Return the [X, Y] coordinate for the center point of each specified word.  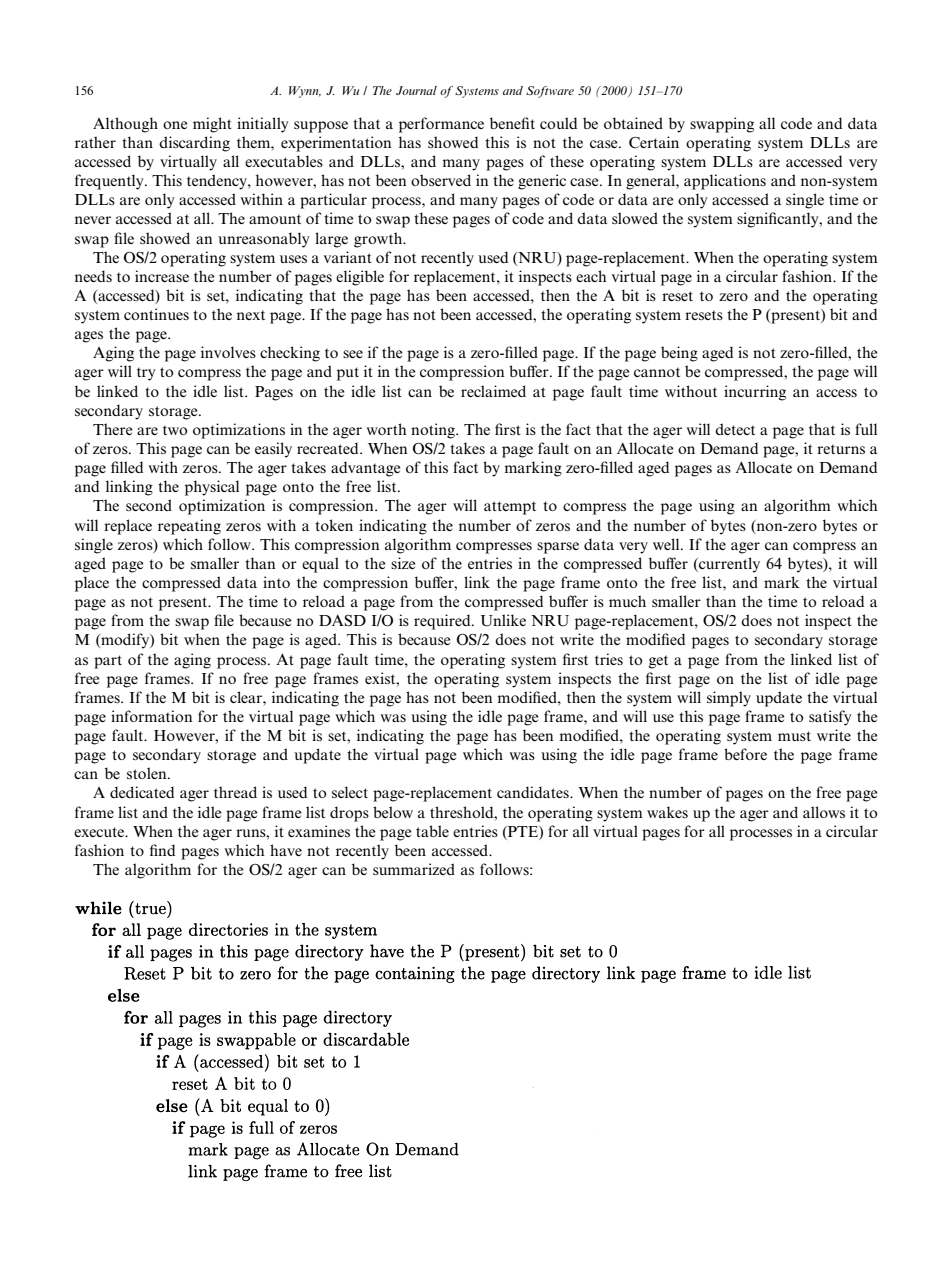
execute [100, 832]
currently [728, 565]
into [276, 582]
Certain [654, 142]
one [175, 125]
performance [441, 125]
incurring [755, 393]
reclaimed [493, 391]
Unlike [503, 620]
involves [228, 352]
